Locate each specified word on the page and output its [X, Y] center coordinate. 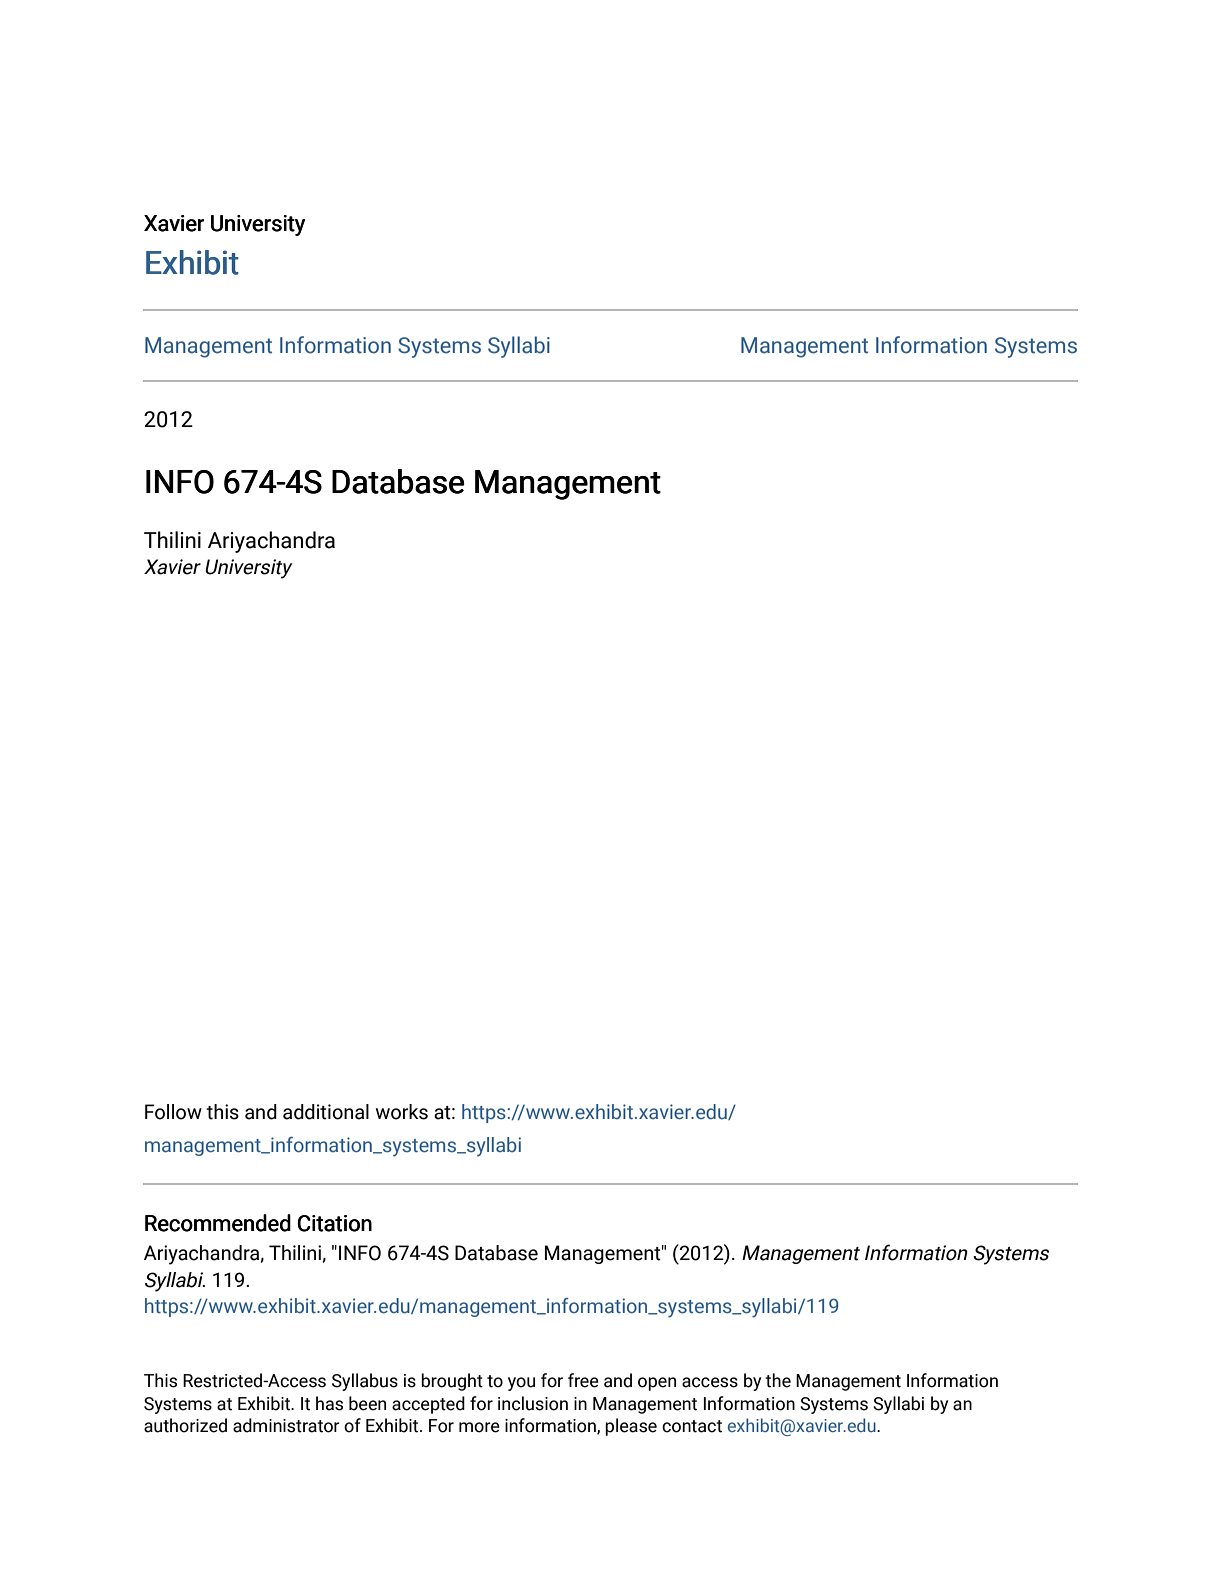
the [778, 1380]
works [402, 1112]
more [479, 1427]
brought [452, 1382]
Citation [334, 1223]
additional [326, 1112]
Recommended [218, 1223]
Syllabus [365, 1382]
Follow [173, 1112]
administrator [286, 1425]
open [657, 1384]
